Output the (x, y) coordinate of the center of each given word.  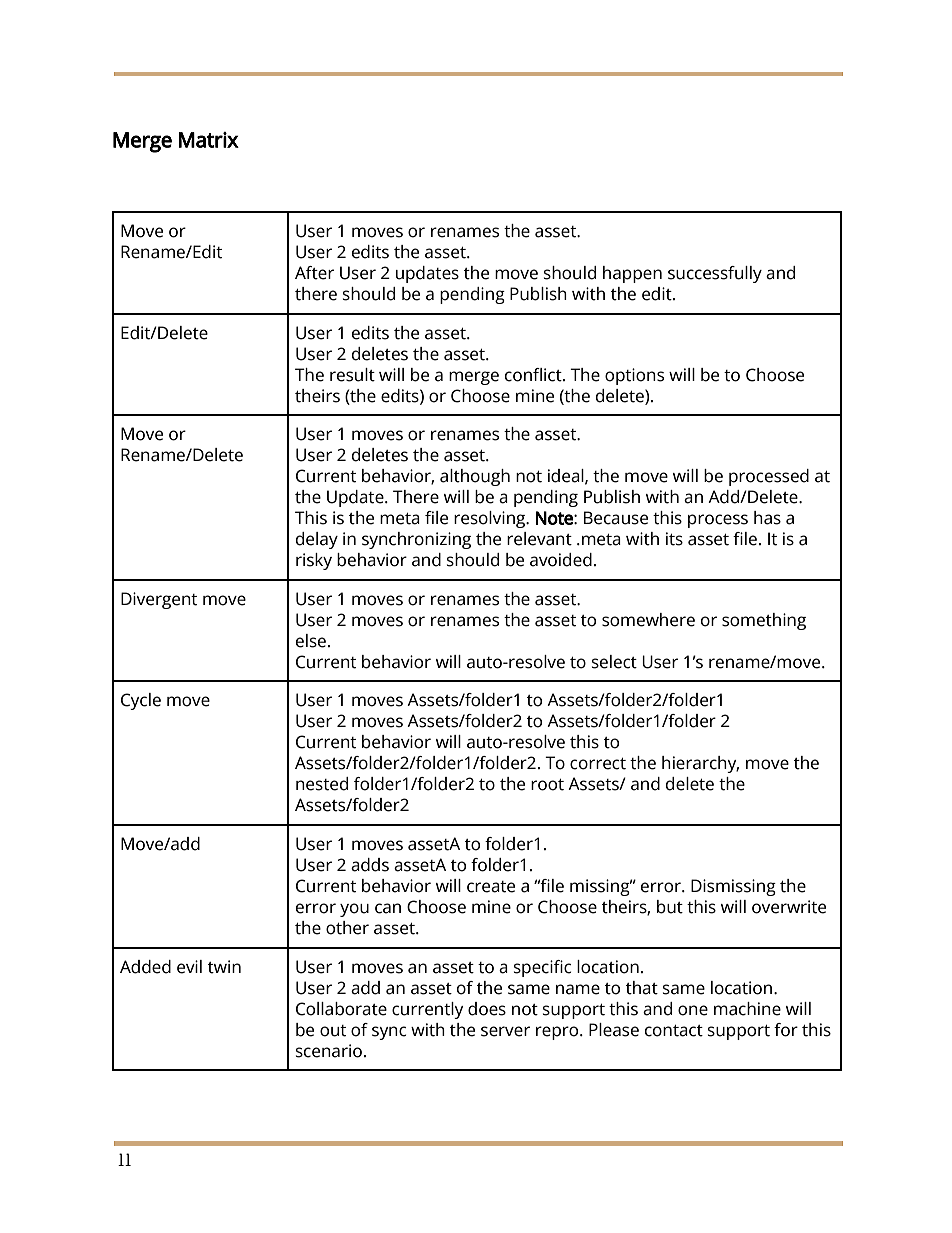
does (487, 1009)
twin (224, 967)
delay (317, 540)
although (475, 477)
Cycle (141, 701)
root (547, 785)
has (767, 518)
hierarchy (700, 764)
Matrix (209, 140)
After (314, 273)
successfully (715, 274)
